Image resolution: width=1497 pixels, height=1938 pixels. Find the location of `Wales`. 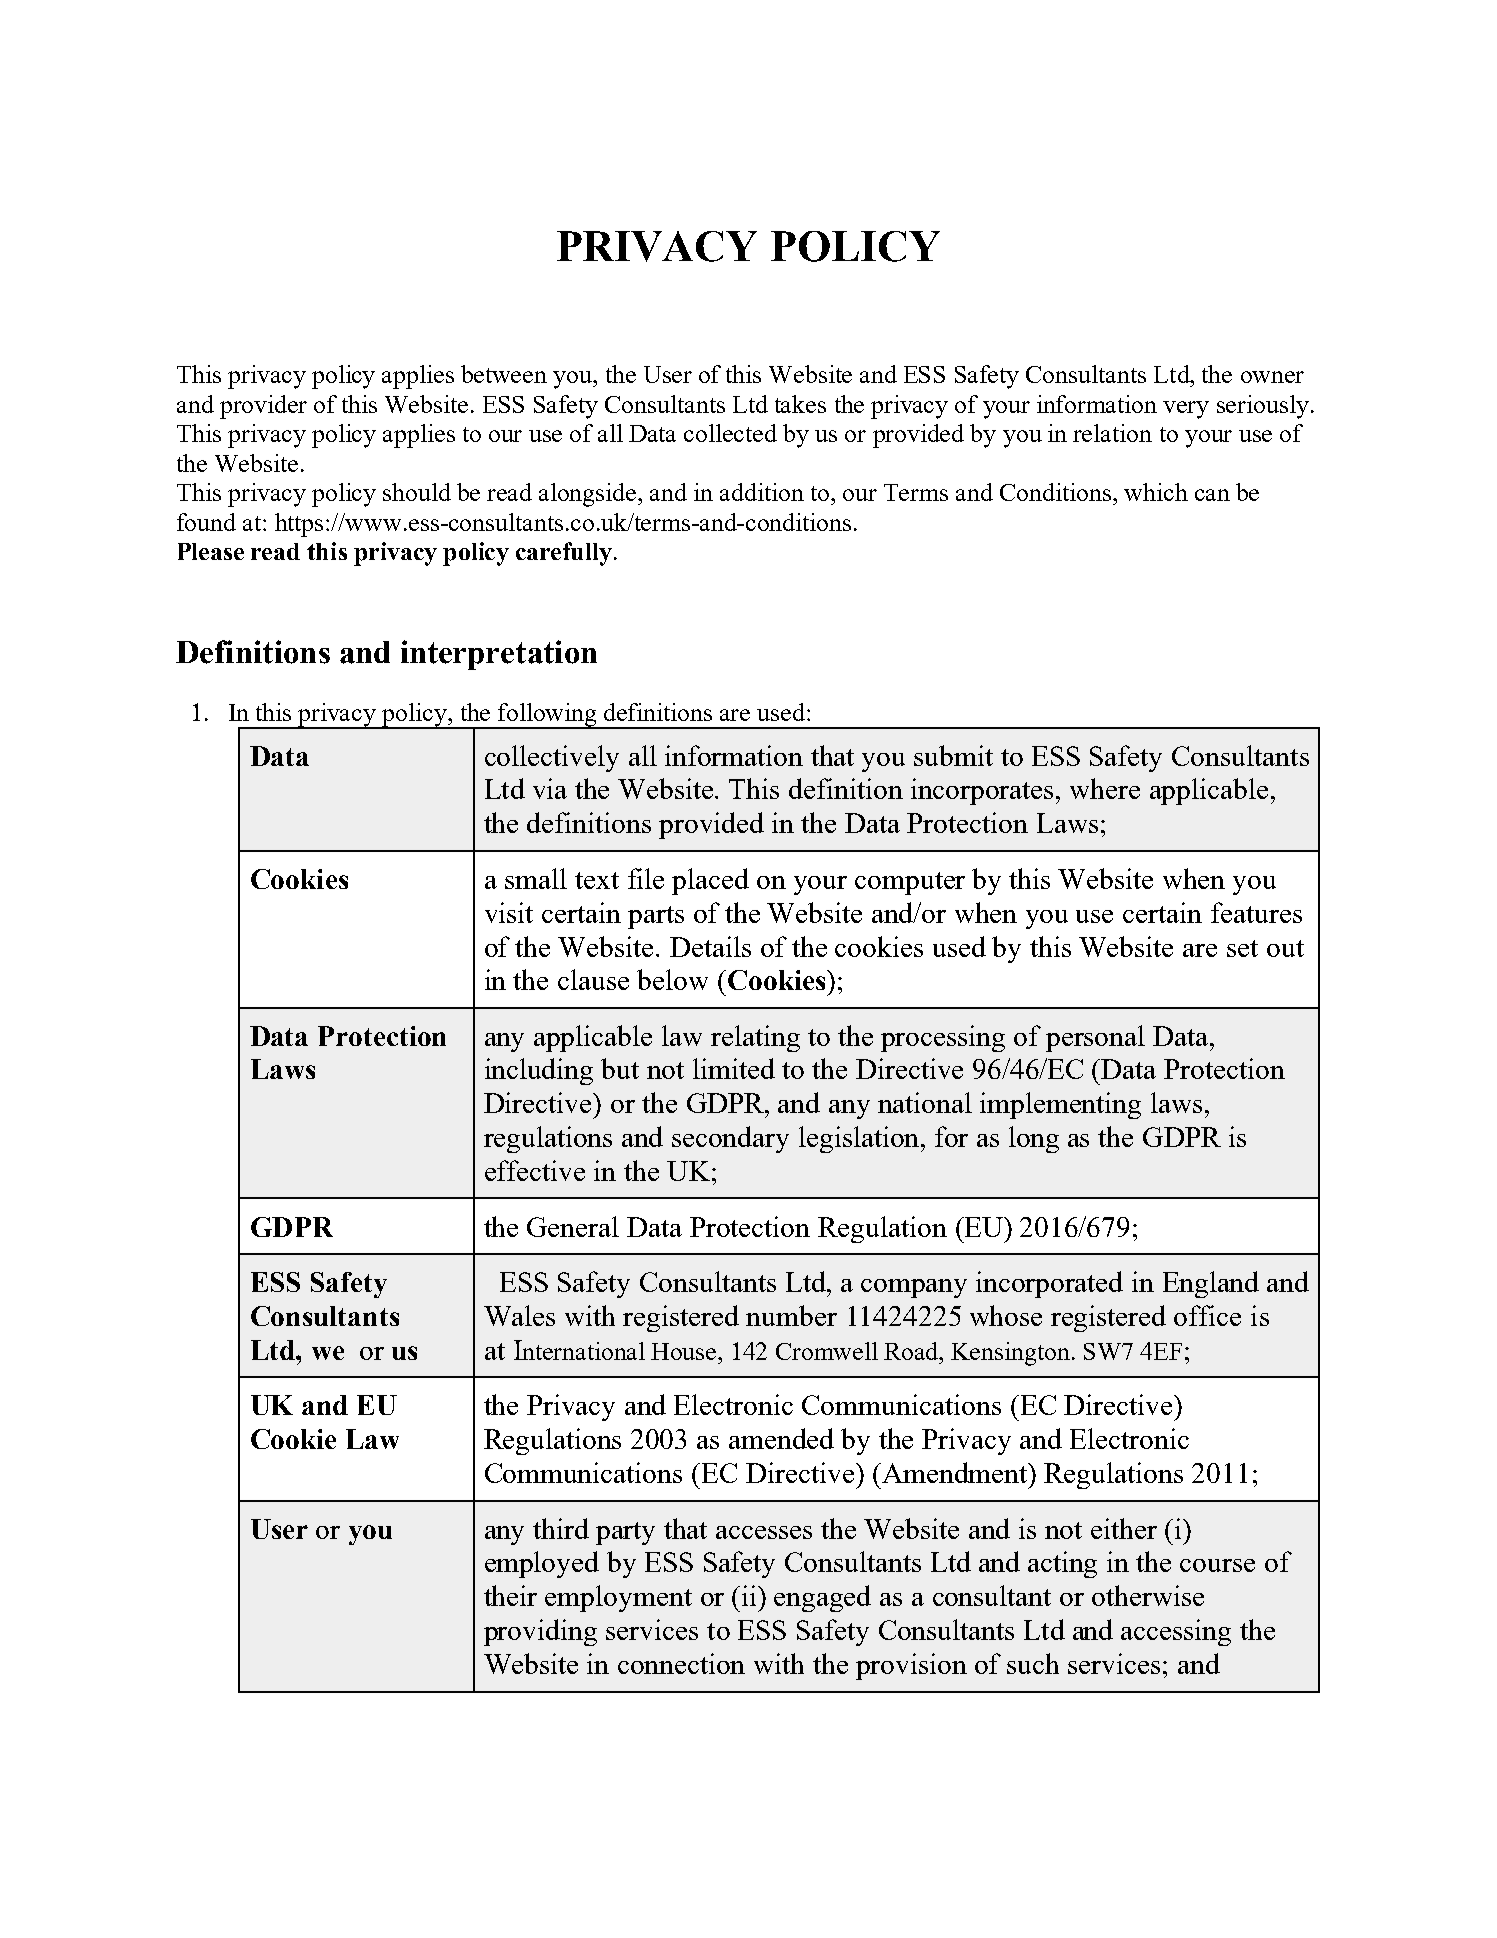

Wales is located at coordinates (519, 1315).
